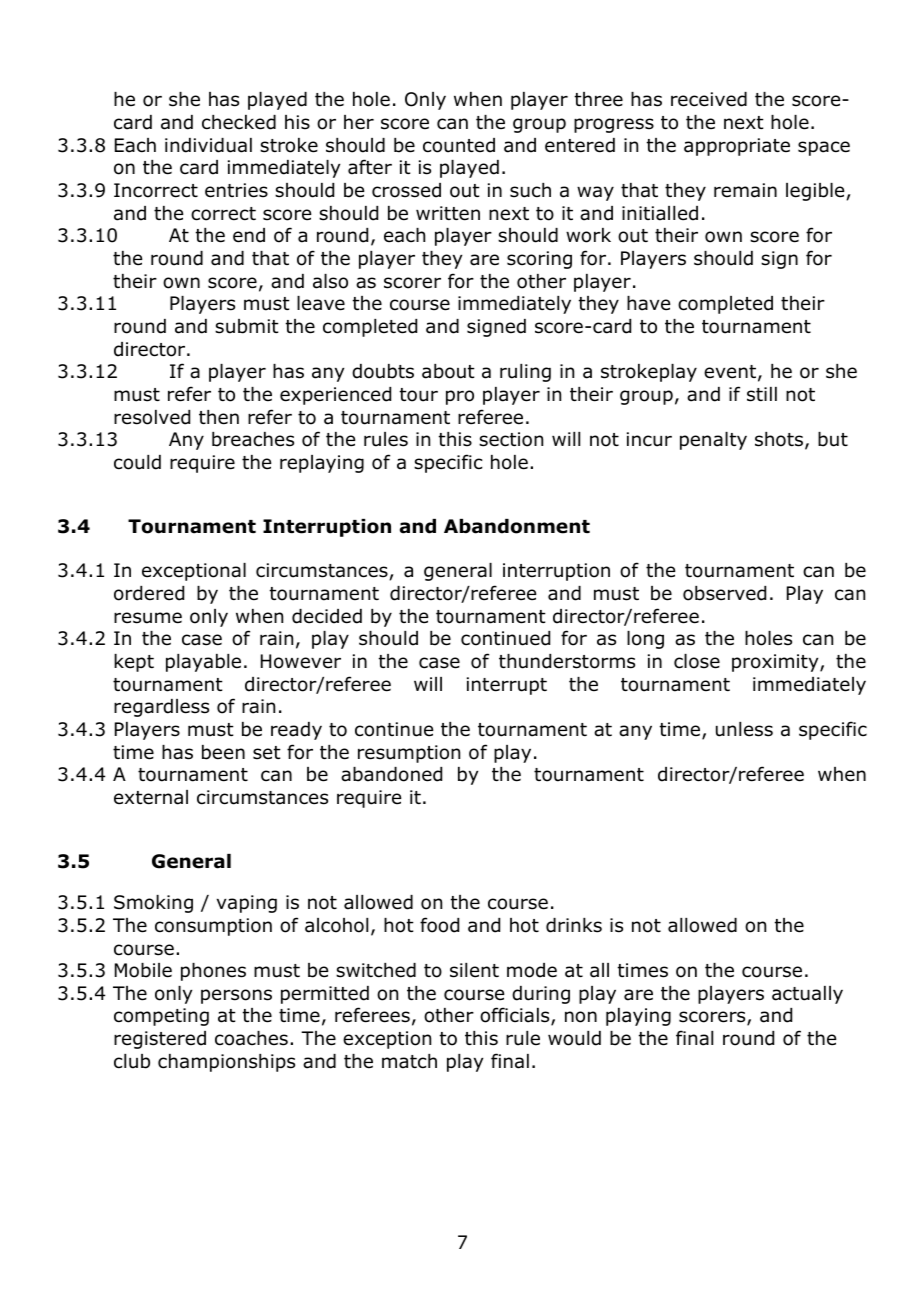 The image size is (924, 1308). I want to click on ordered, so click(149, 593).
